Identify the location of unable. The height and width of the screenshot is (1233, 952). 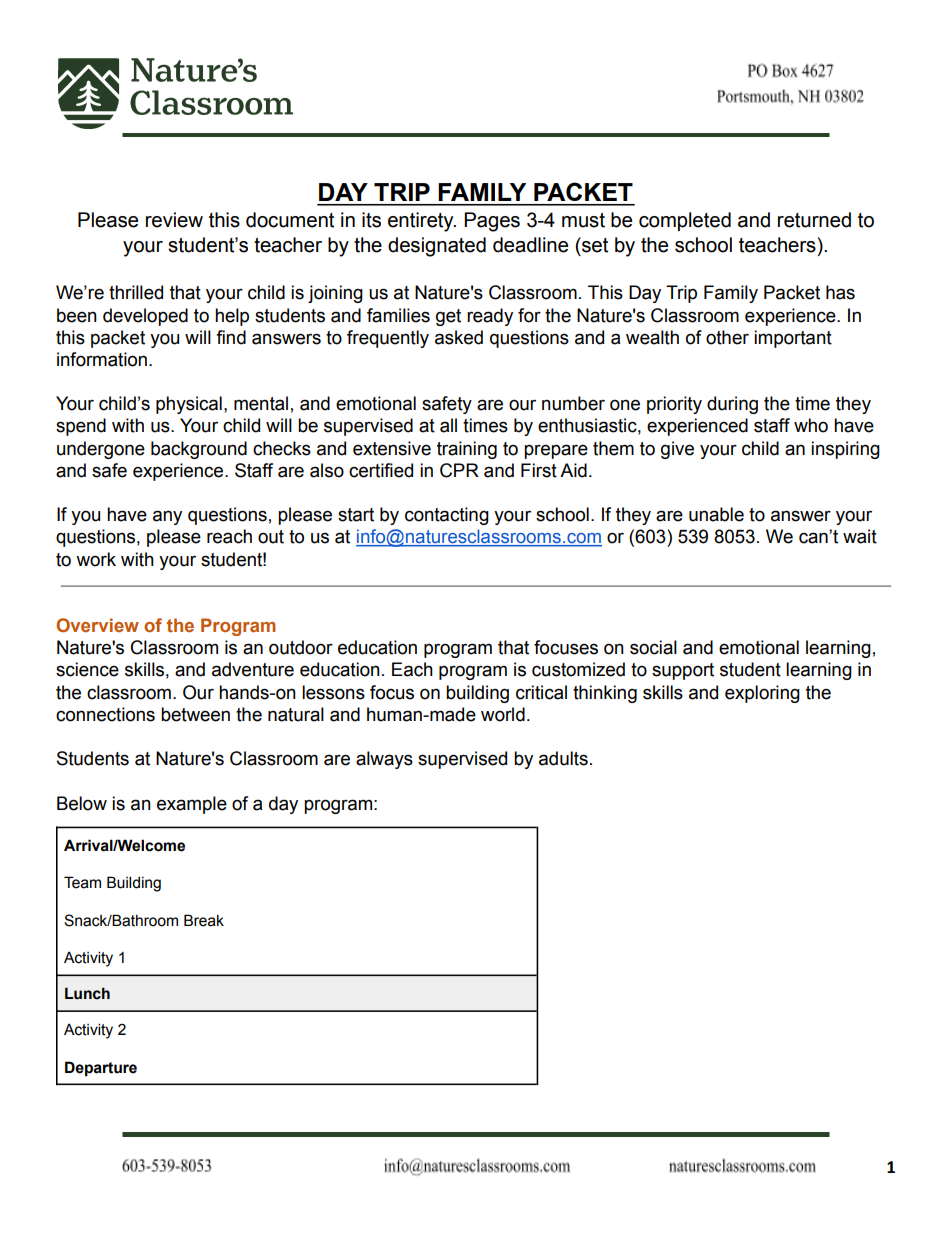
(716, 514).
